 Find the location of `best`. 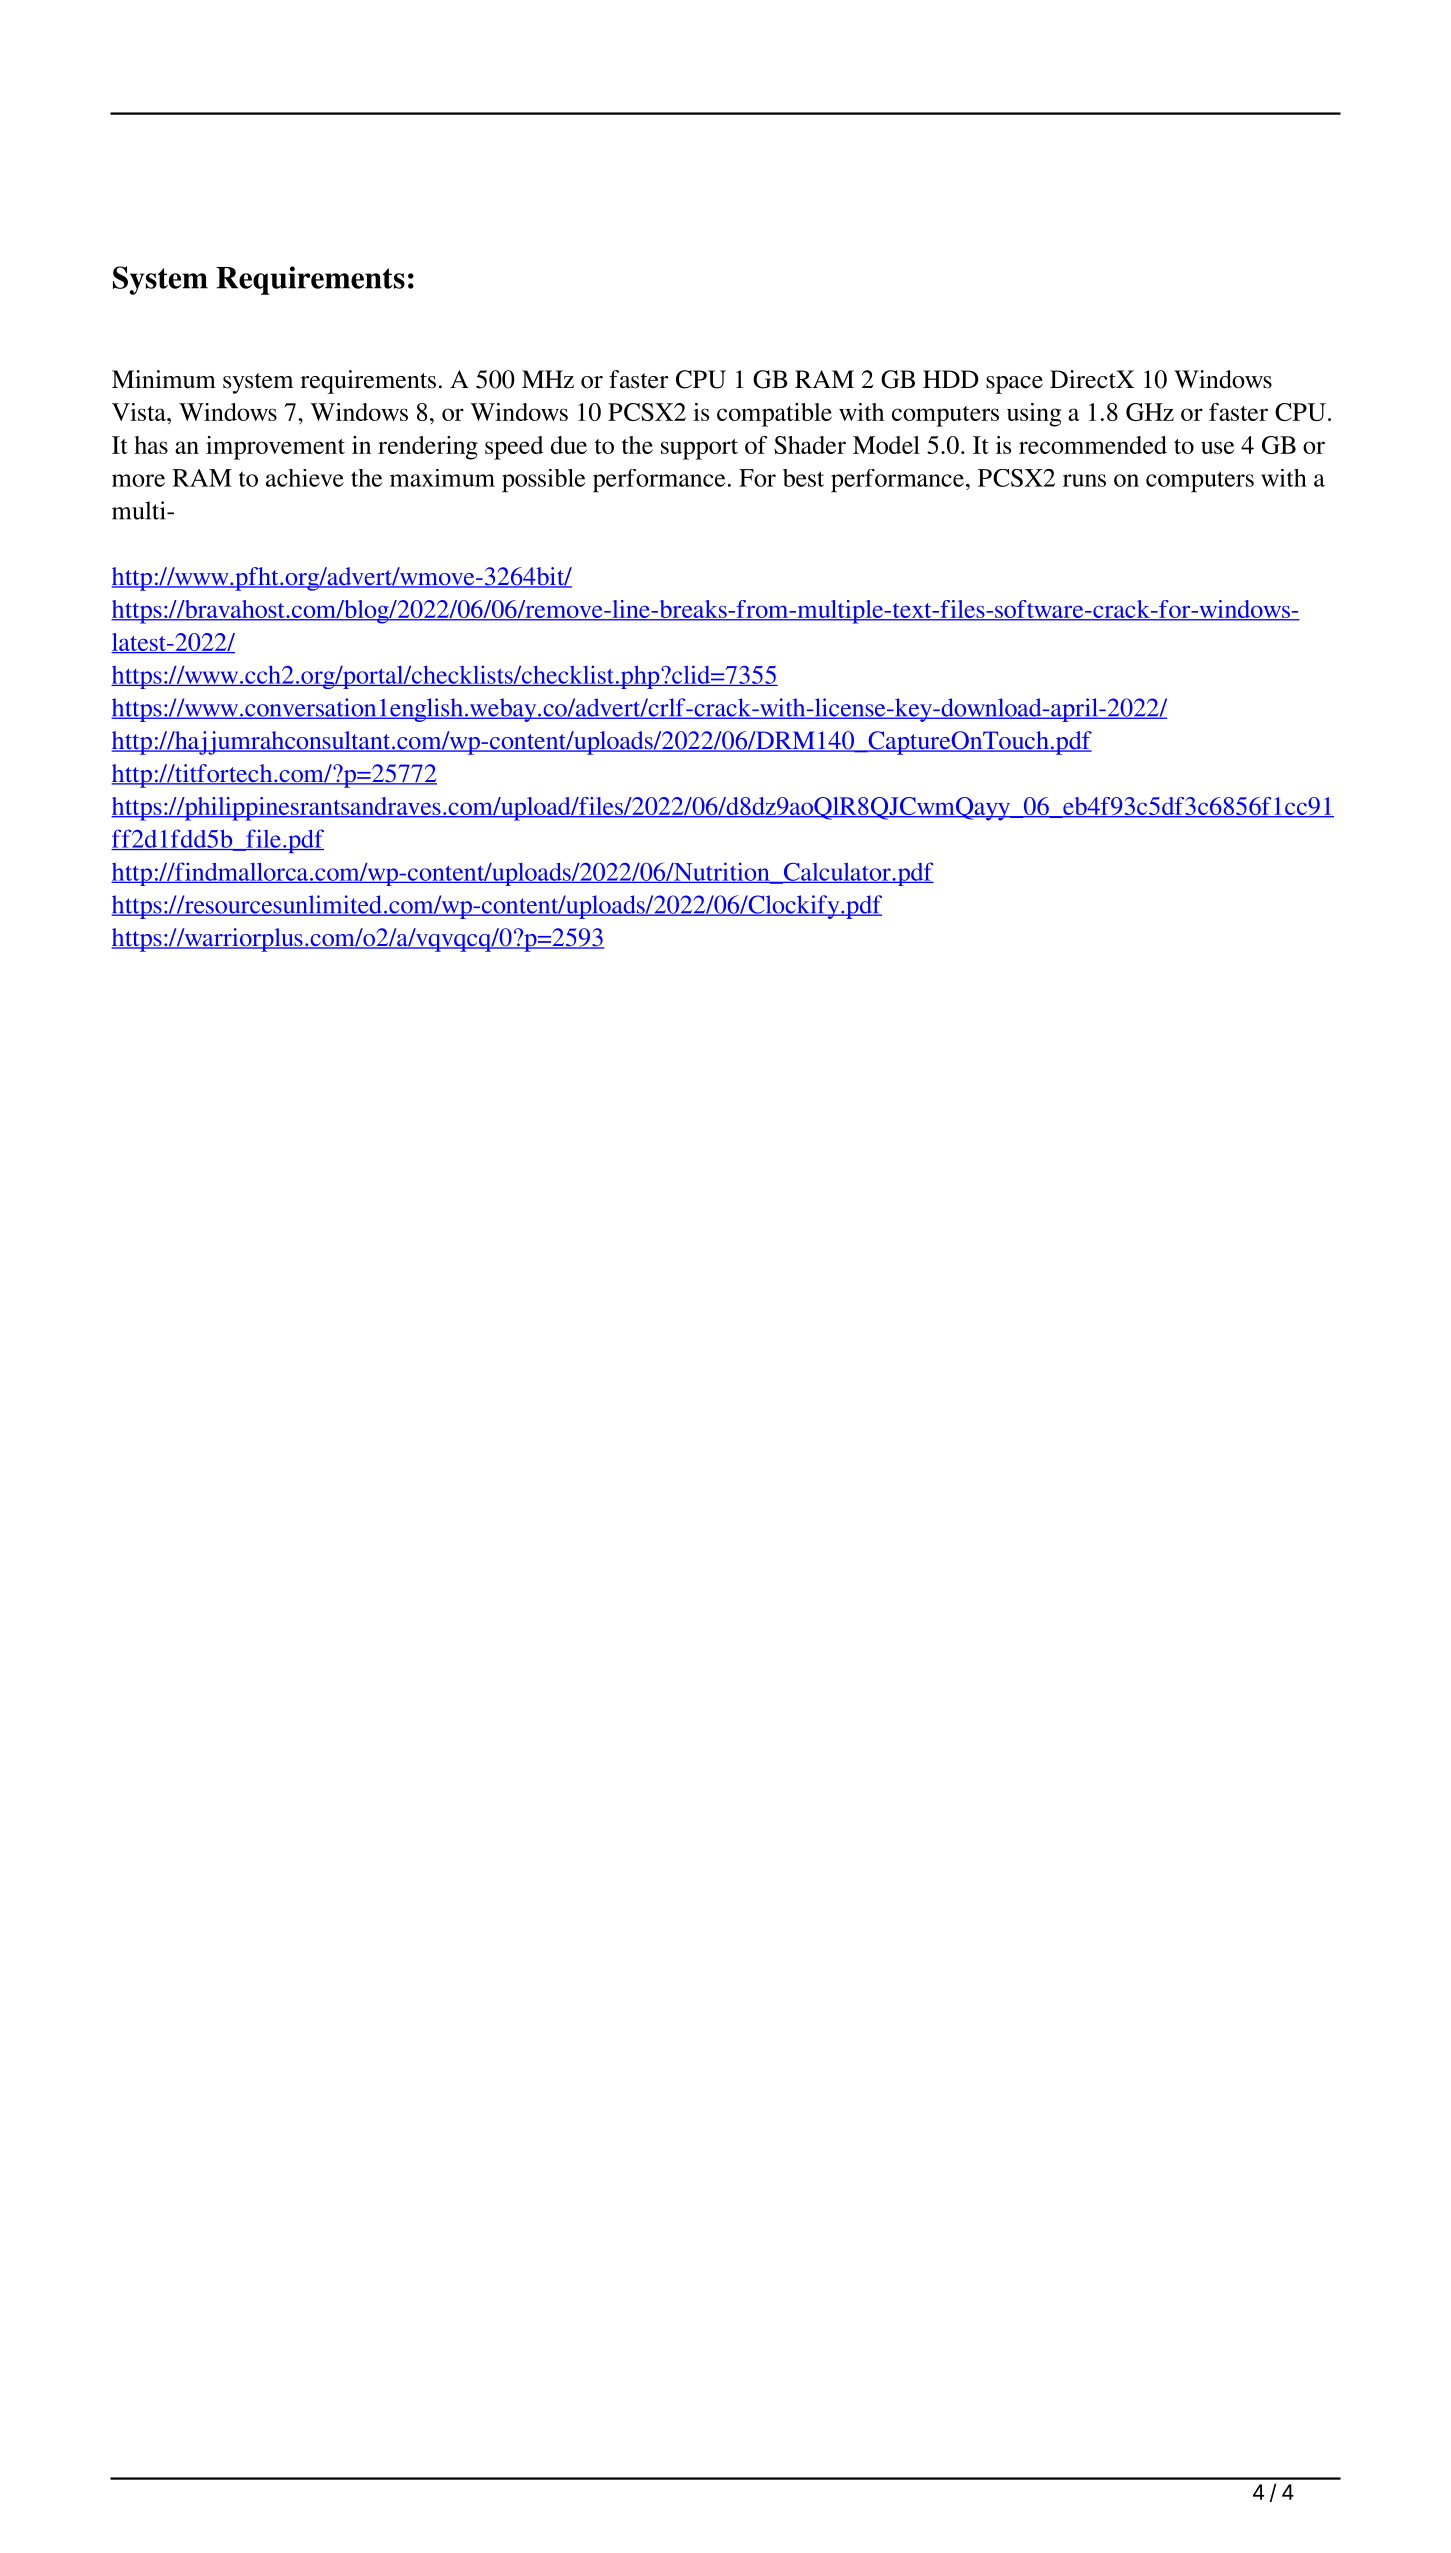

best is located at coordinates (803, 478).
